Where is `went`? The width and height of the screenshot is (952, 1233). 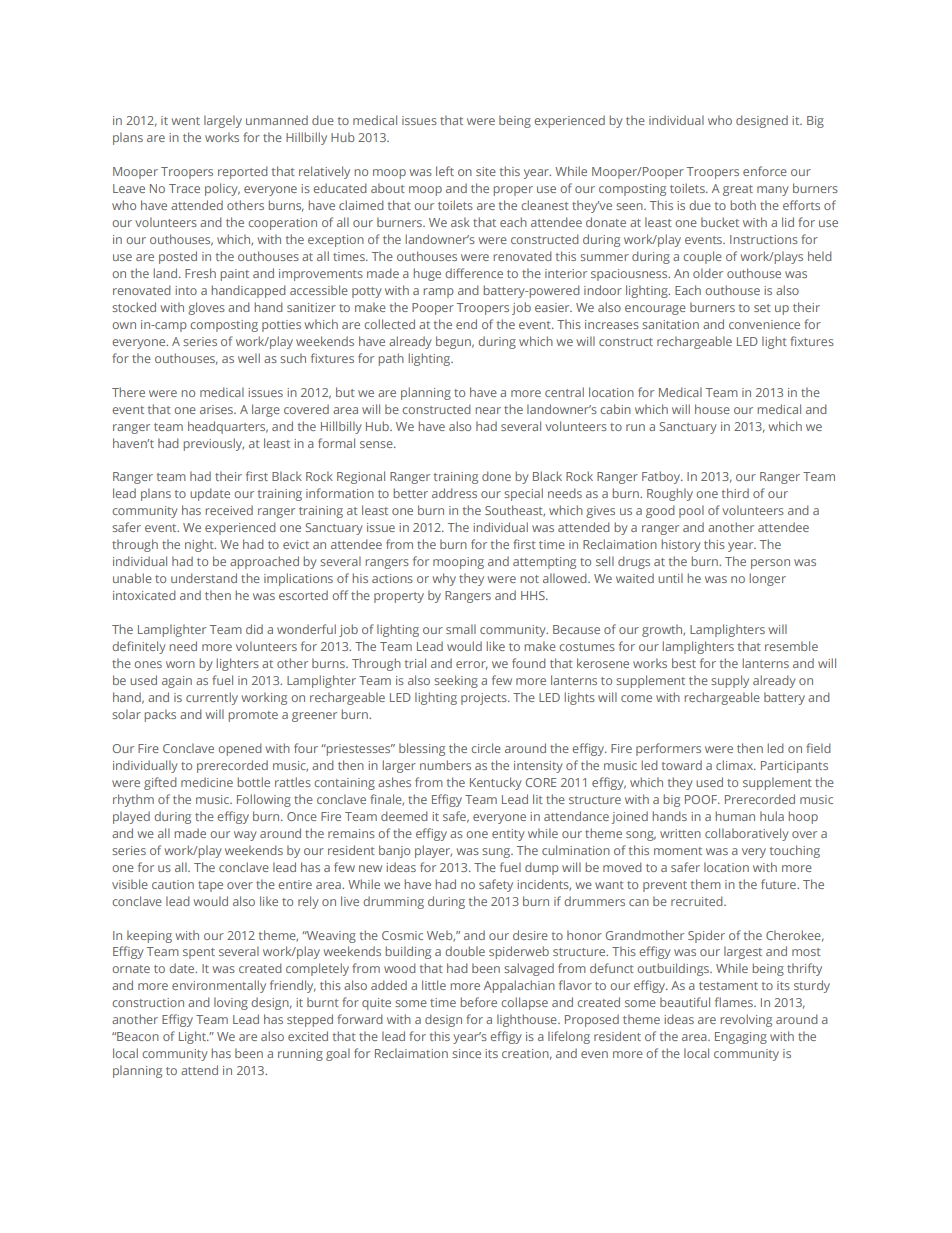
went is located at coordinates (185, 121).
